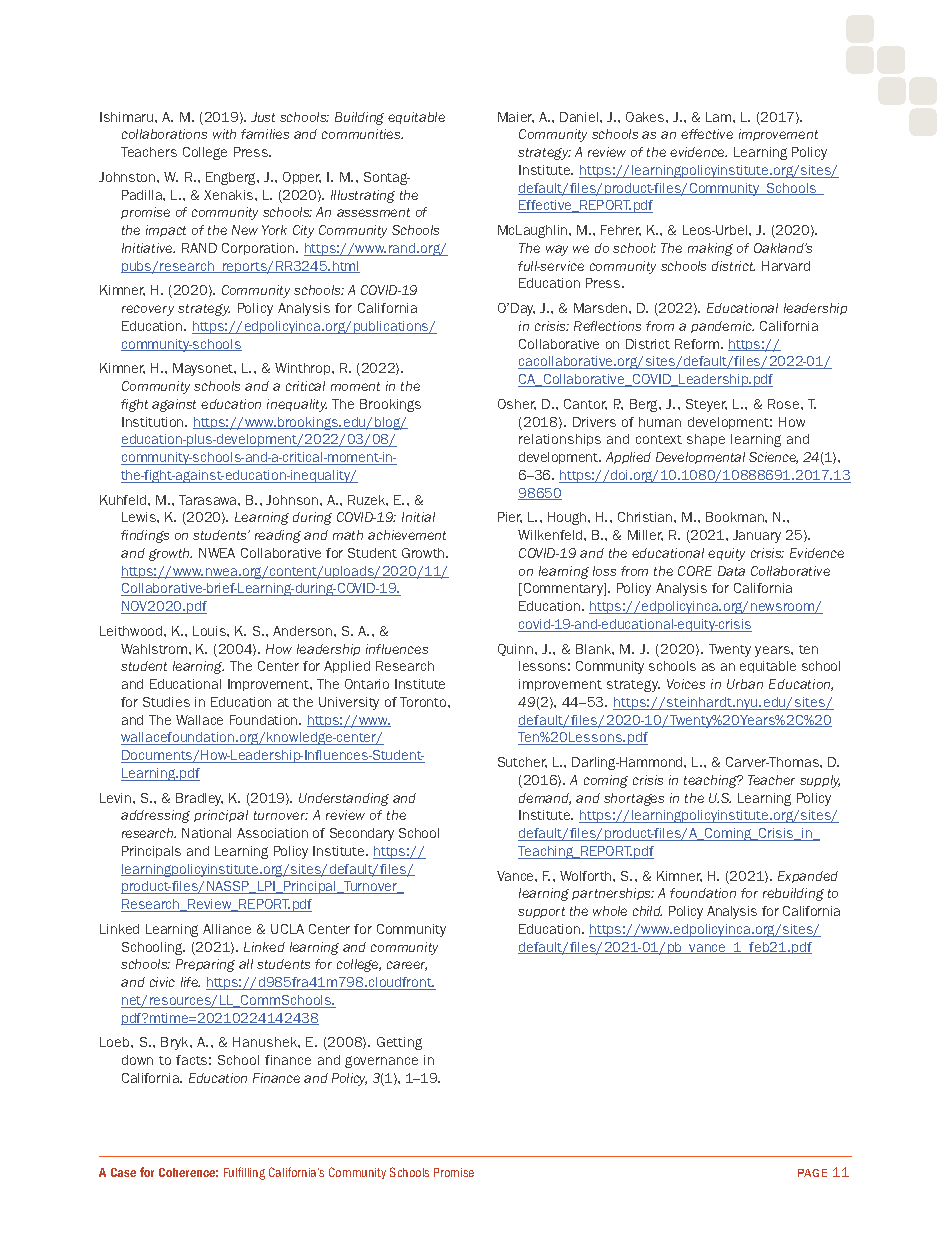 The height and width of the screenshot is (1233, 952). Describe the element at coordinates (166, 702) in the screenshot. I see `Studies` at that location.
